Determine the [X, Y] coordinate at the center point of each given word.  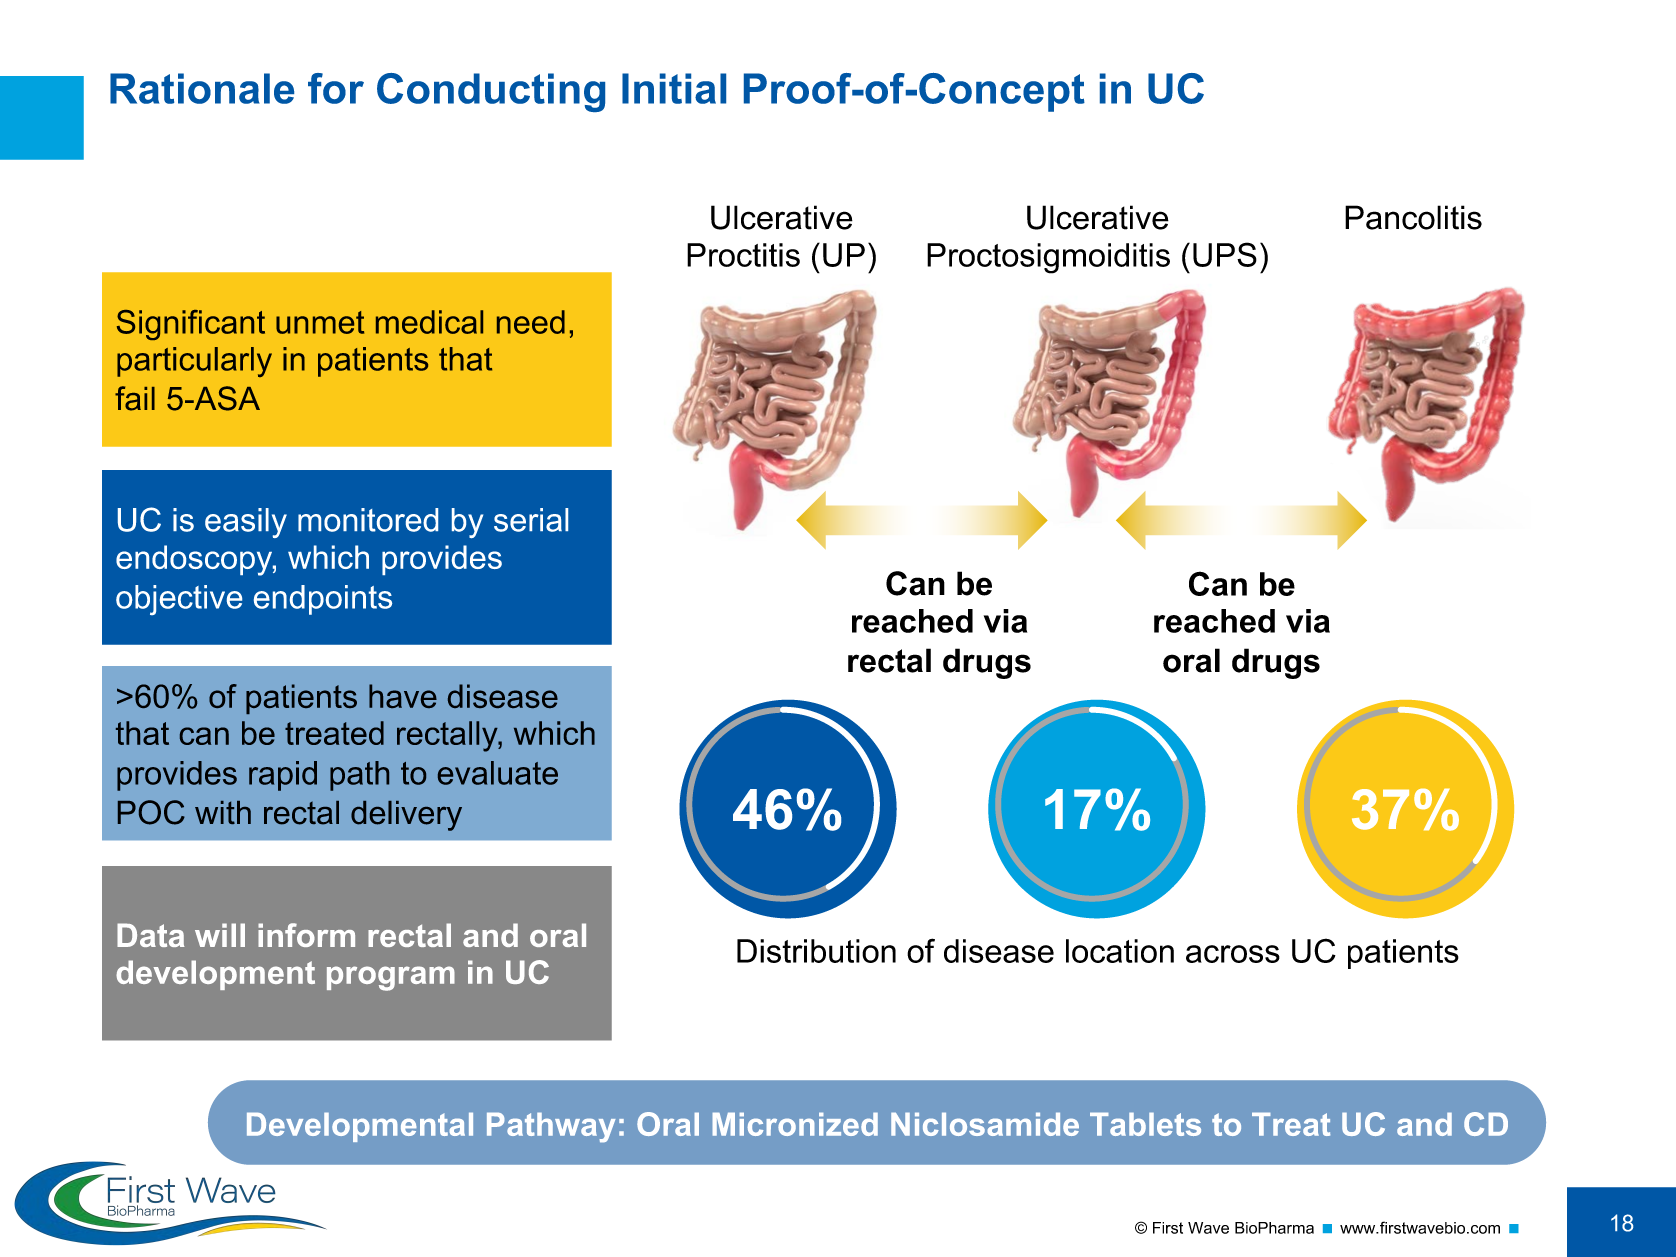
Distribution [816, 951]
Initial [674, 88]
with [223, 812]
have [403, 696]
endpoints [323, 600]
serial [531, 520]
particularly [194, 362]
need [531, 322]
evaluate [498, 773]
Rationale [202, 88]
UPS [1225, 254]
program [391, 978]
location [1120, 951]
